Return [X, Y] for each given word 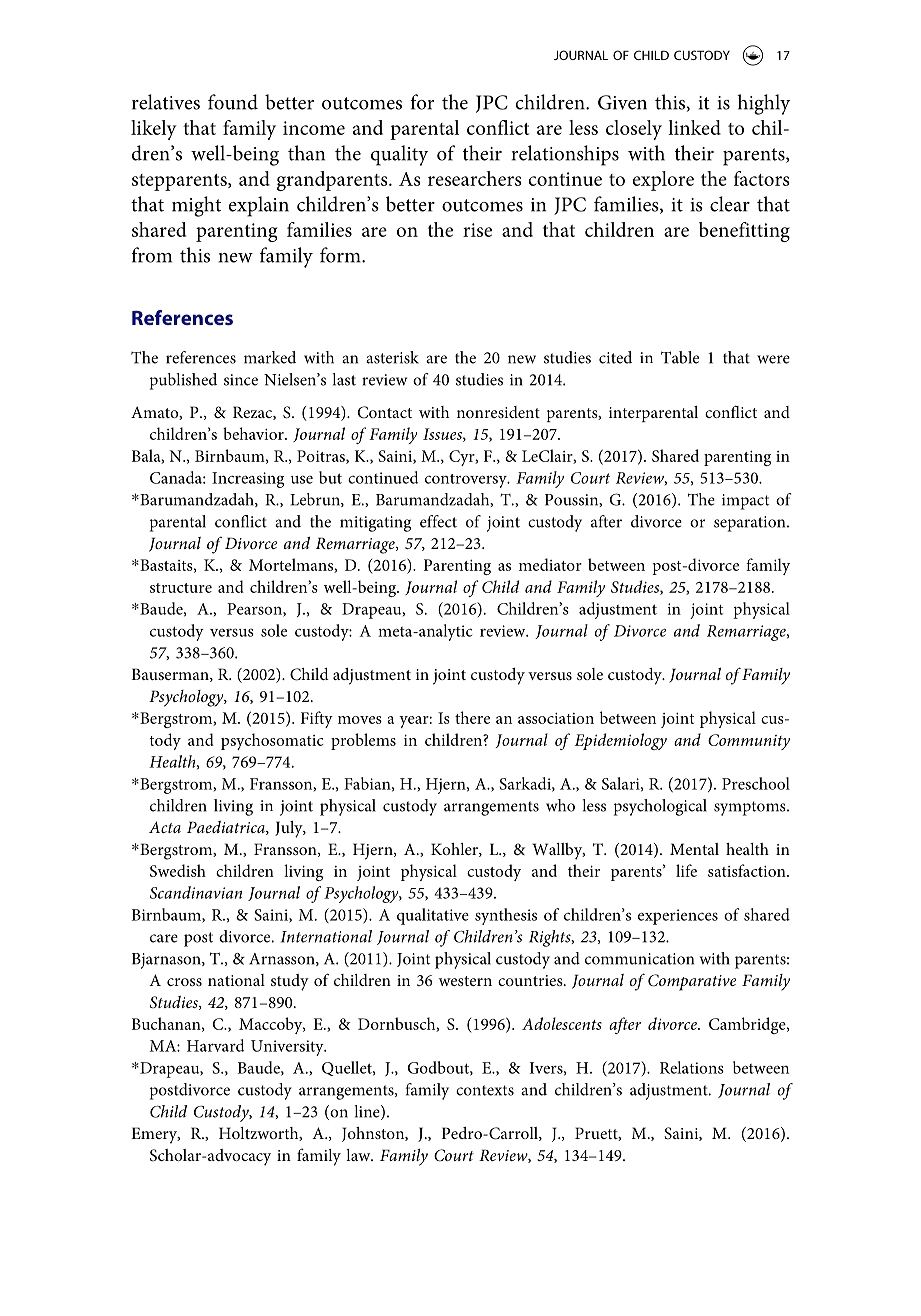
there [472, 717]
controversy [467, 481]
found [233, 102]
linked [694, 127]
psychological [660, 807]
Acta [165, 827]
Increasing [248, 480]
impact [745, 502]
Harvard [215, 1045]
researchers [475, 178]
